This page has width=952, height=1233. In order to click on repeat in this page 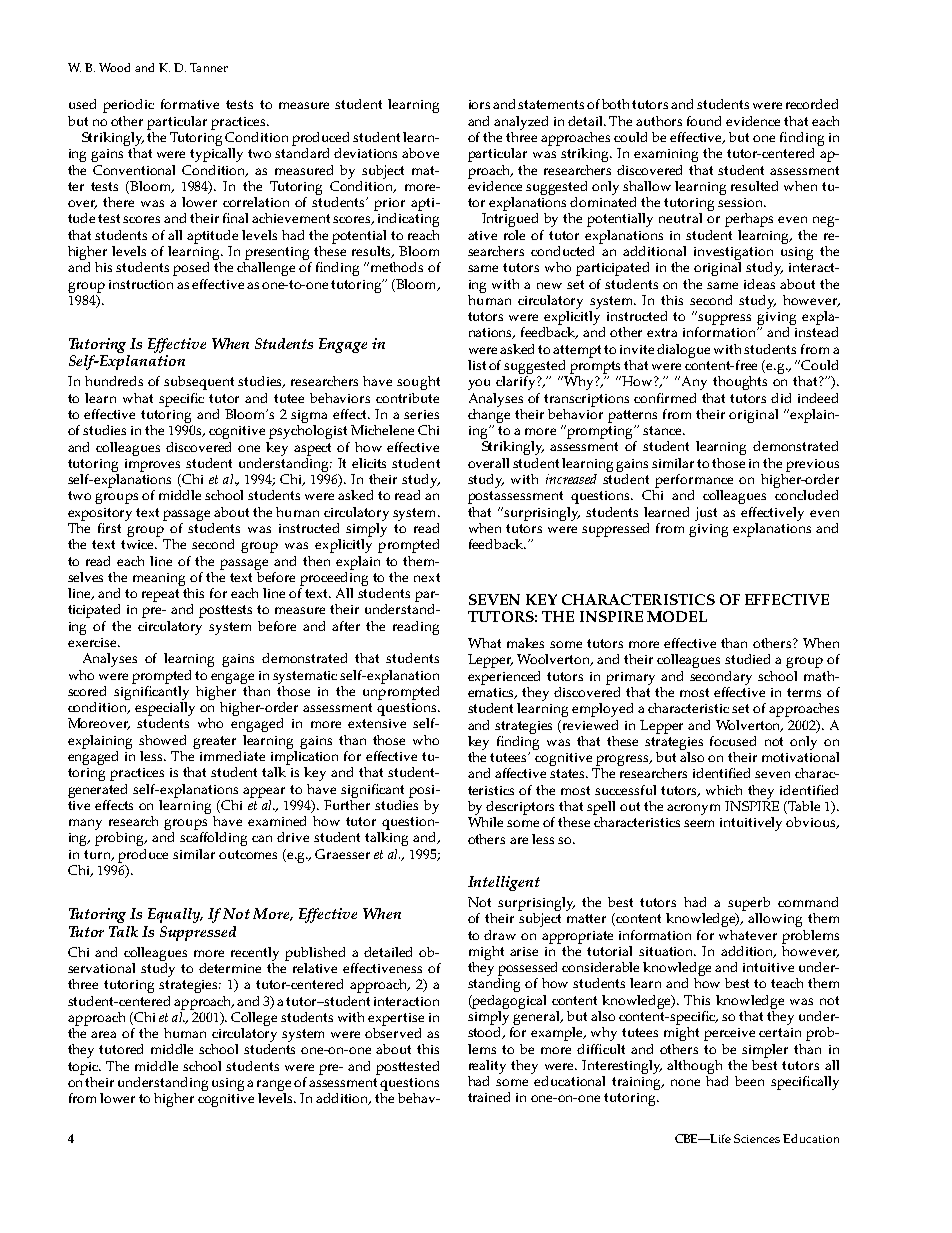, I will do `click(160, 595)`.
